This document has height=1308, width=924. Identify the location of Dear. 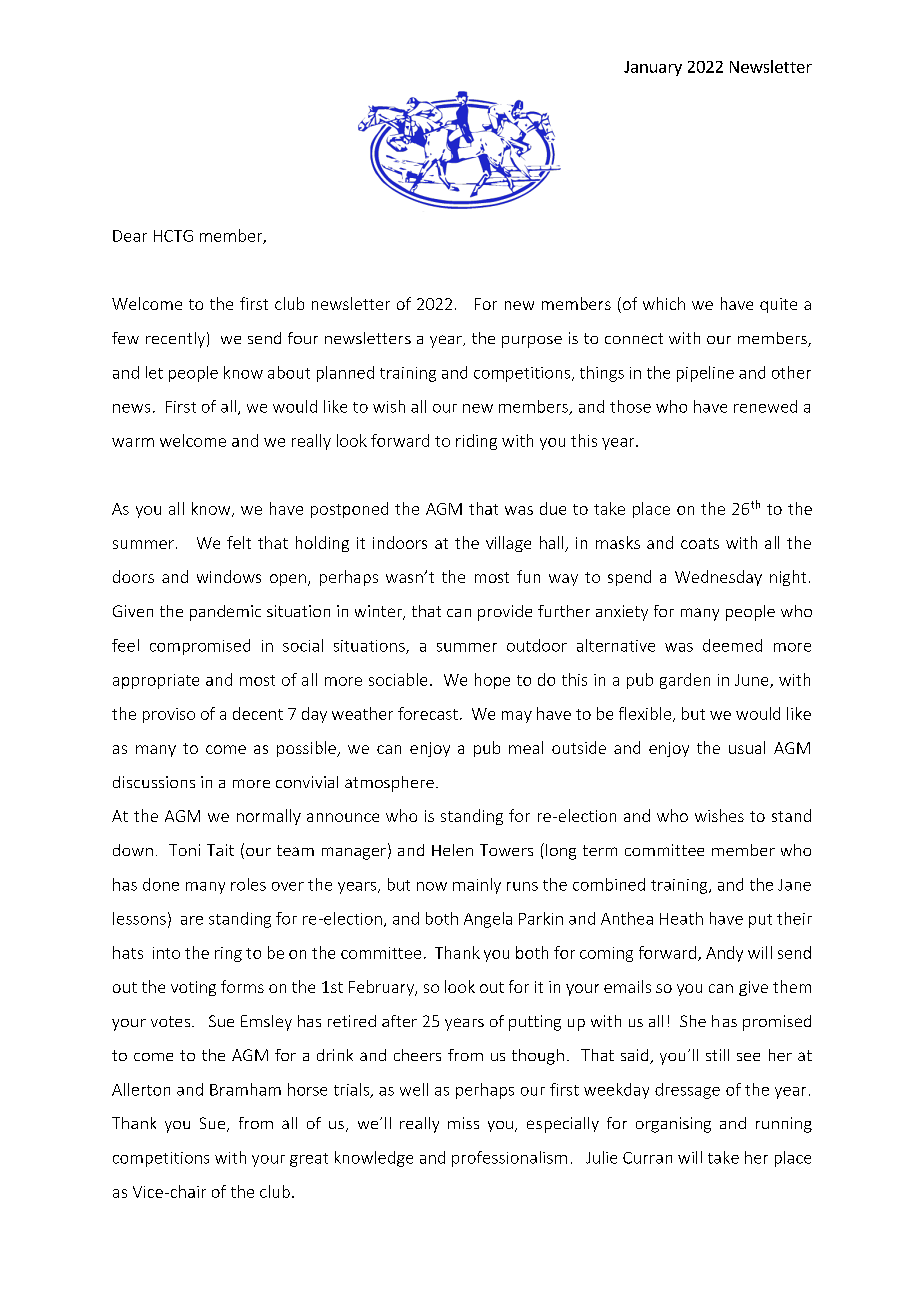
(130, 236).
